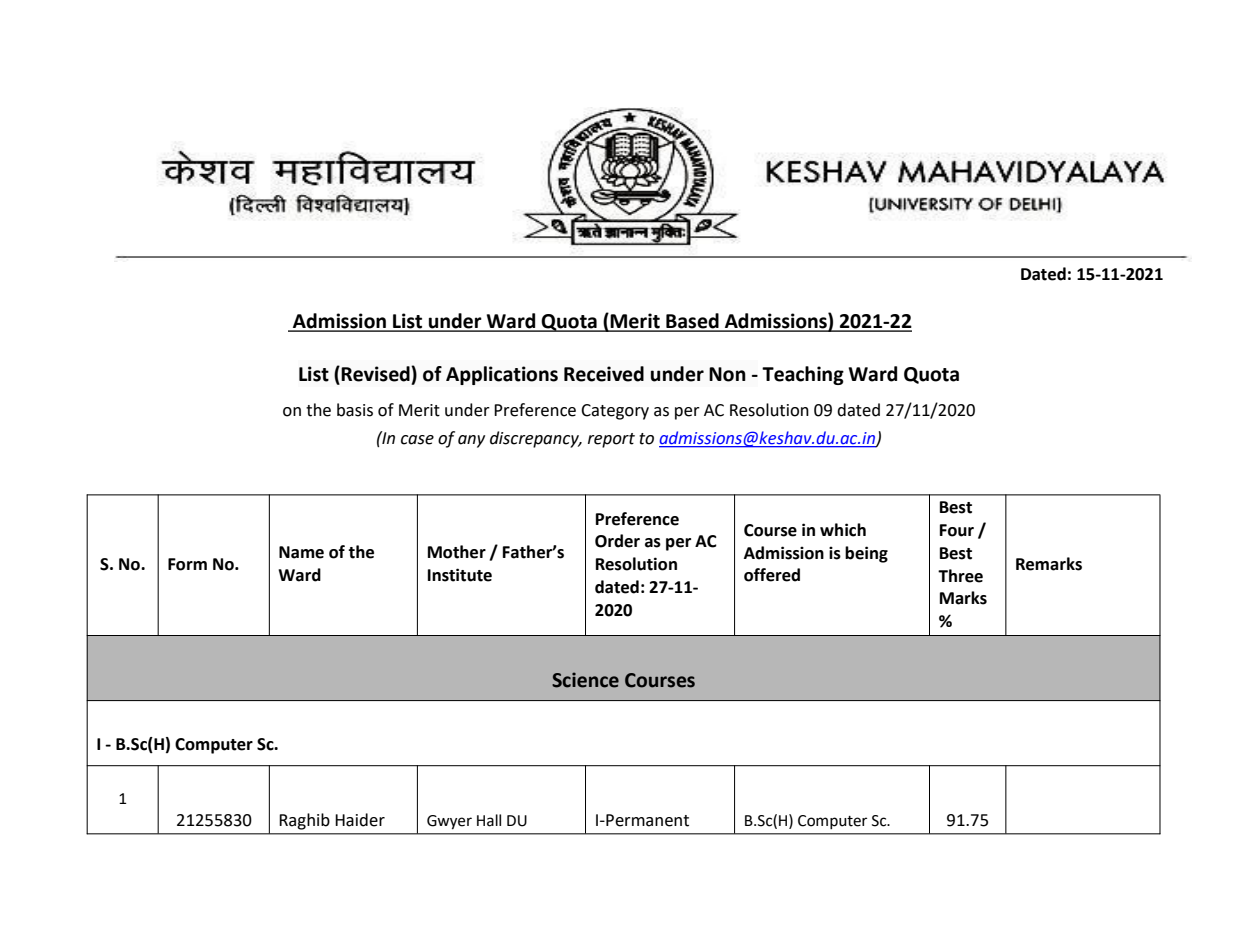 The image size is (1233, 952). What do you see at coordinates (604, 374) in the image?
I see `Received` at bounding box center [604, 374].
